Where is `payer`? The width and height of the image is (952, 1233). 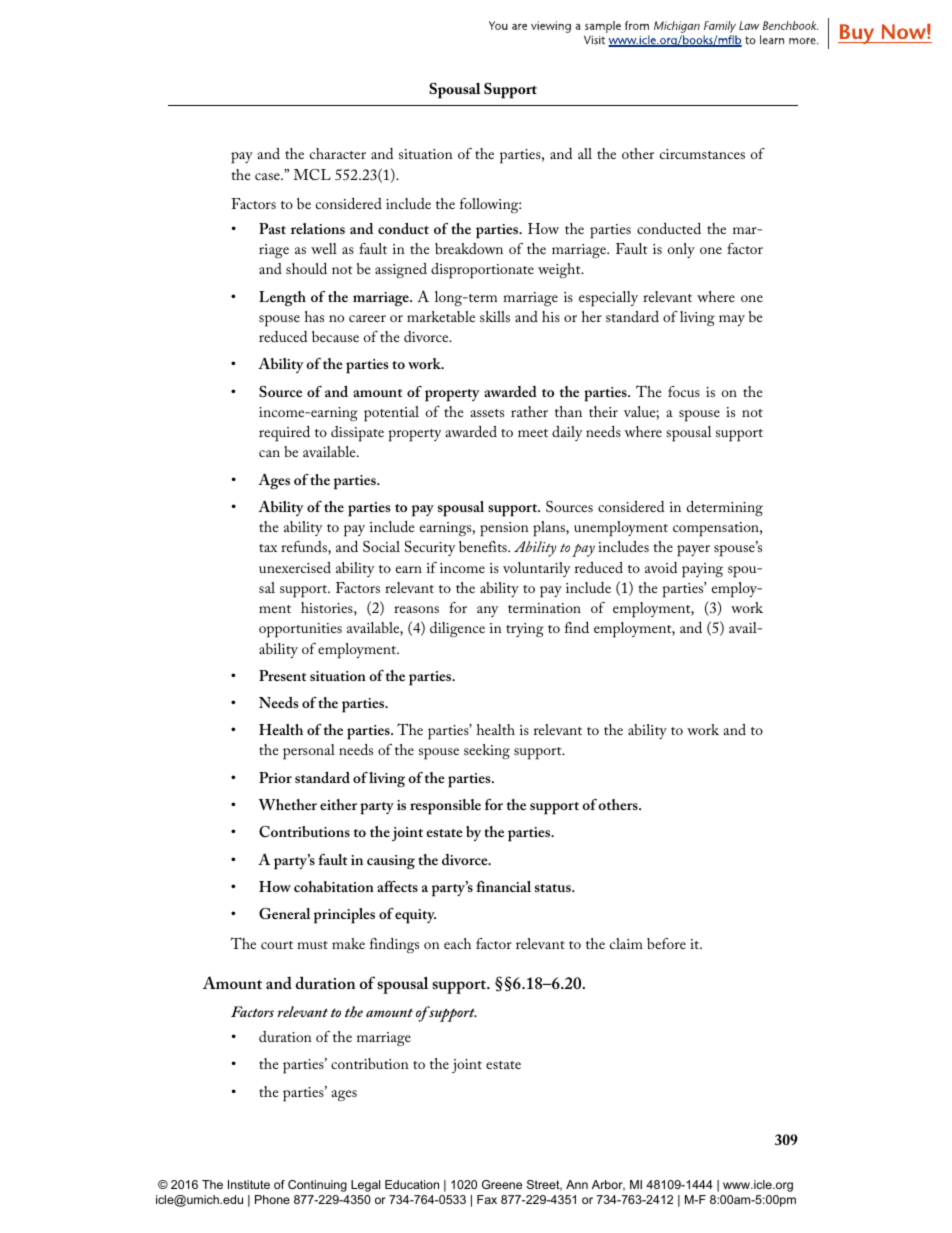
payer is located at coordinates (693, 551).
